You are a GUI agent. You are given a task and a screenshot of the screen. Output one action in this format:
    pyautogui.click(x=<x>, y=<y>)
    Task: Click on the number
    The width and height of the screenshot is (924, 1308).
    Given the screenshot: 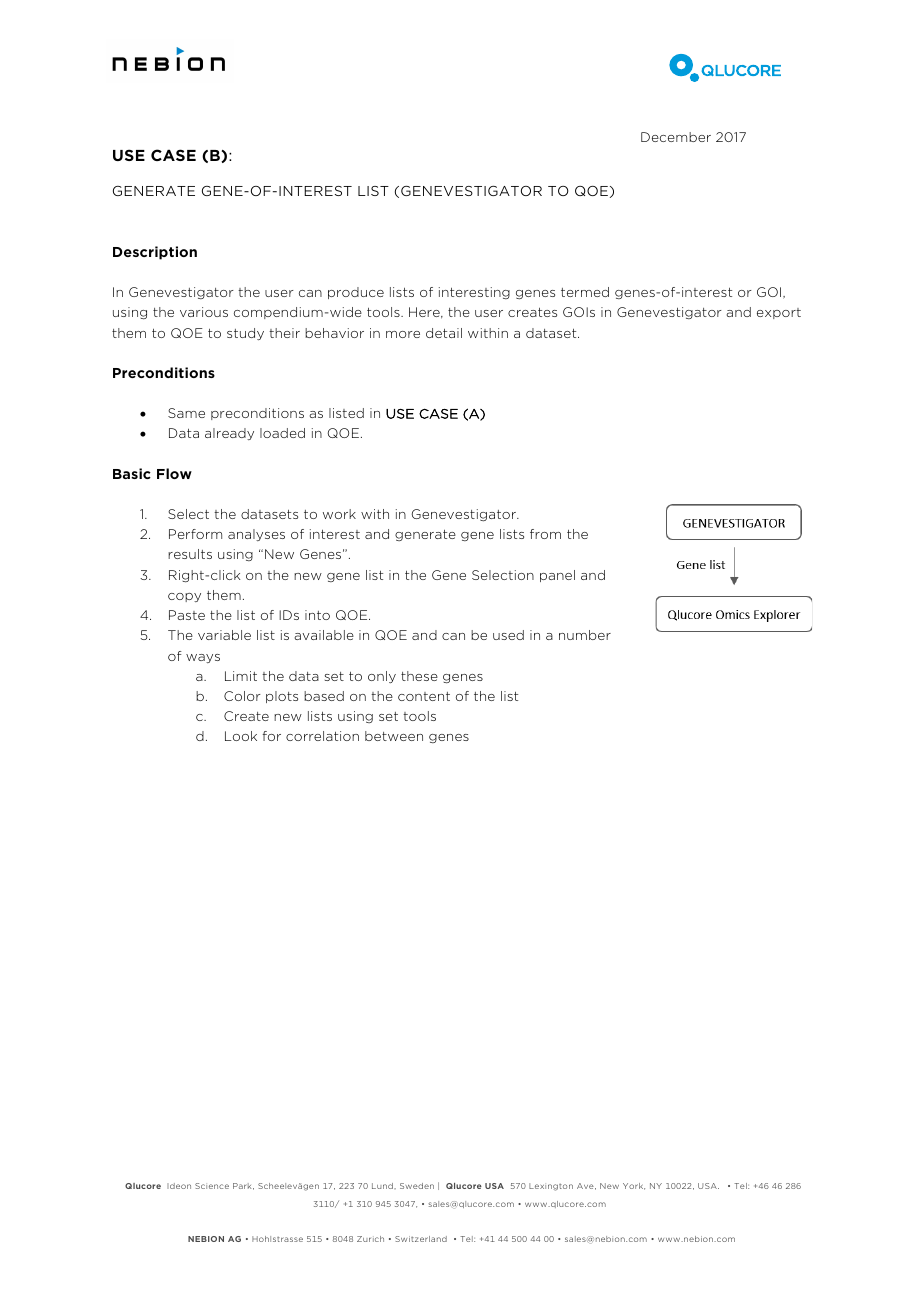 What is the action you would take?
    pyautogui.click(x=585, y=635)
